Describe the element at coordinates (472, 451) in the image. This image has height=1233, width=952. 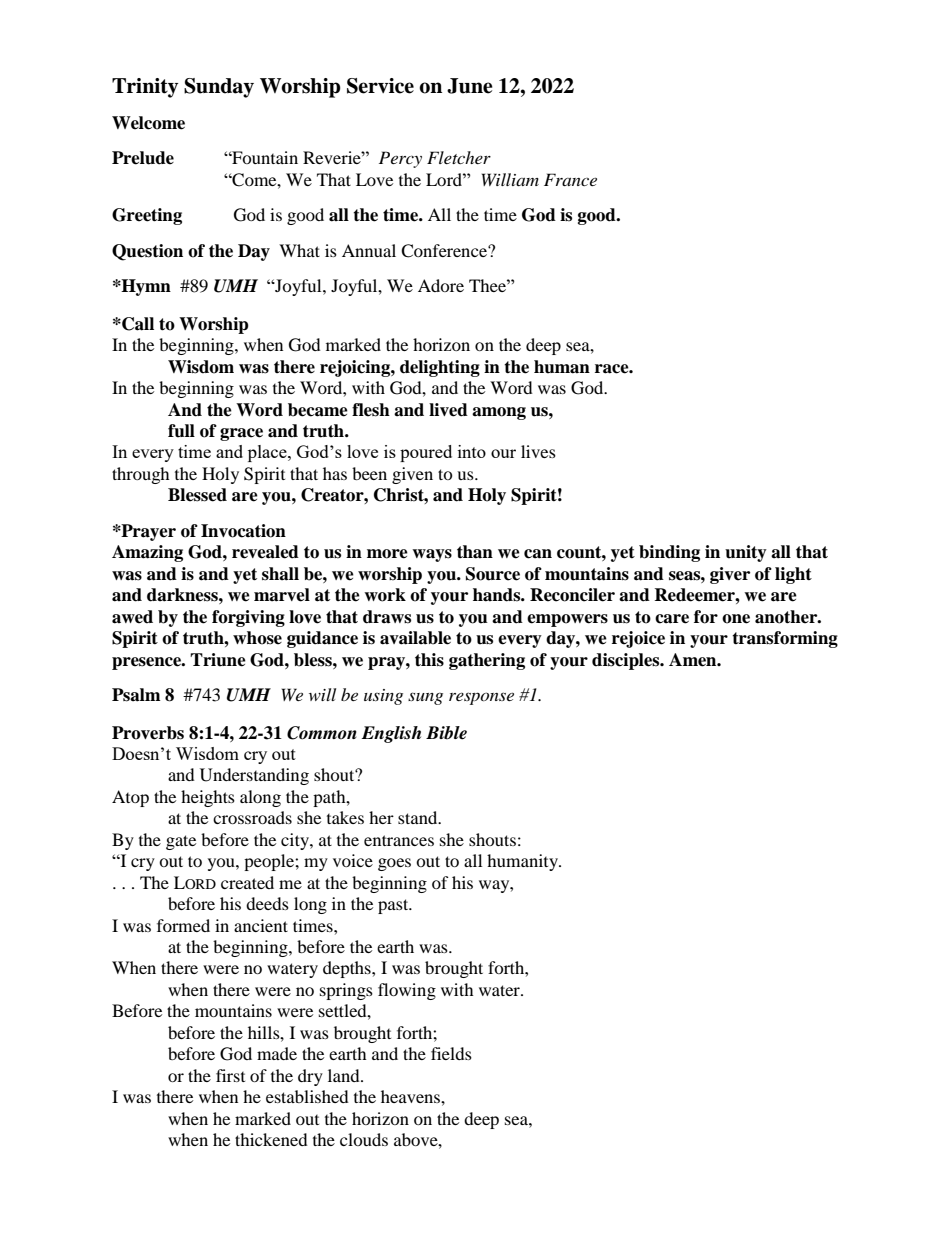
I see `into` at that location.
